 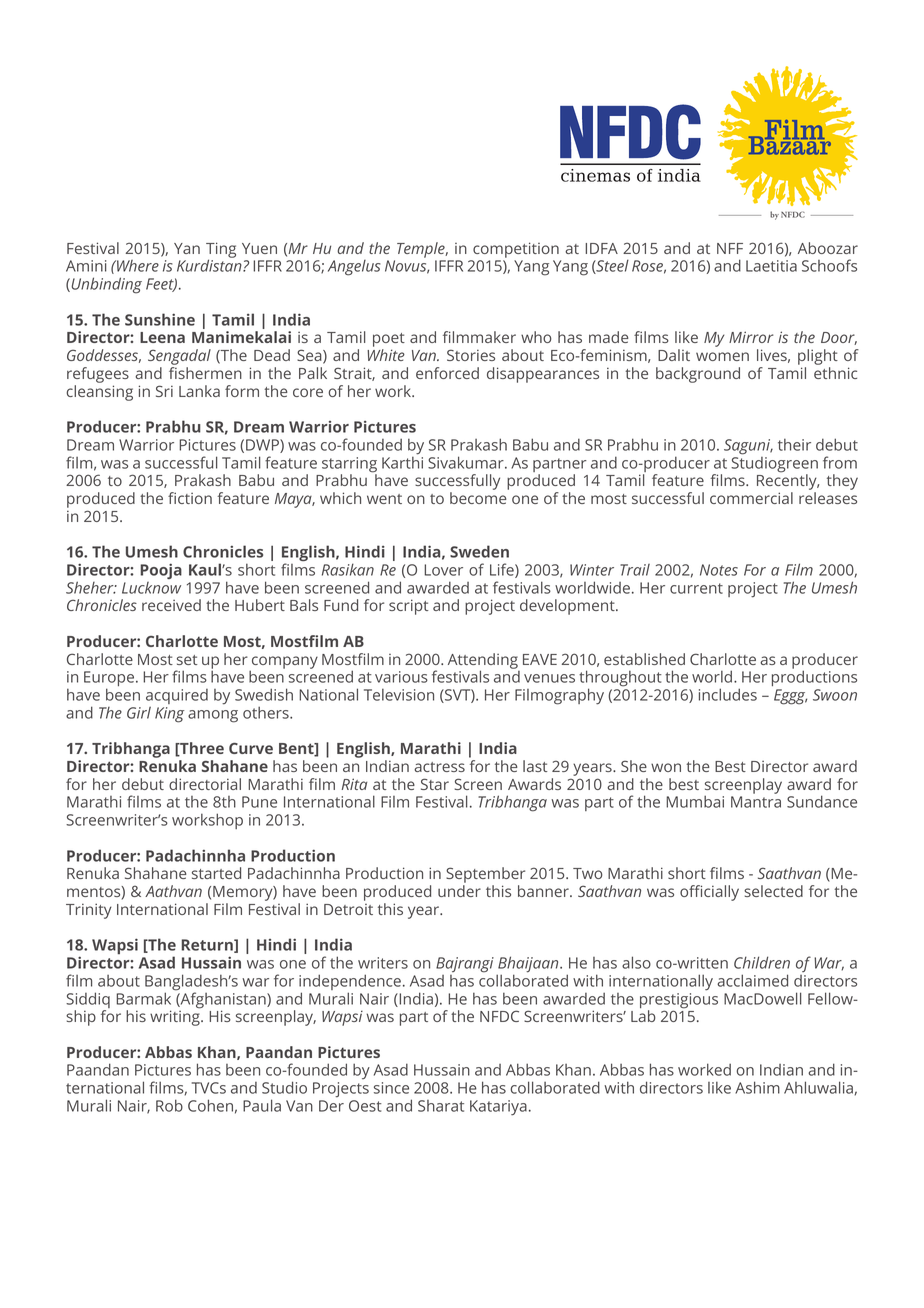 What do you see at coordinates (483, 662) in the screenshot?
I see `Attending` at bounding box center [483, 662].
